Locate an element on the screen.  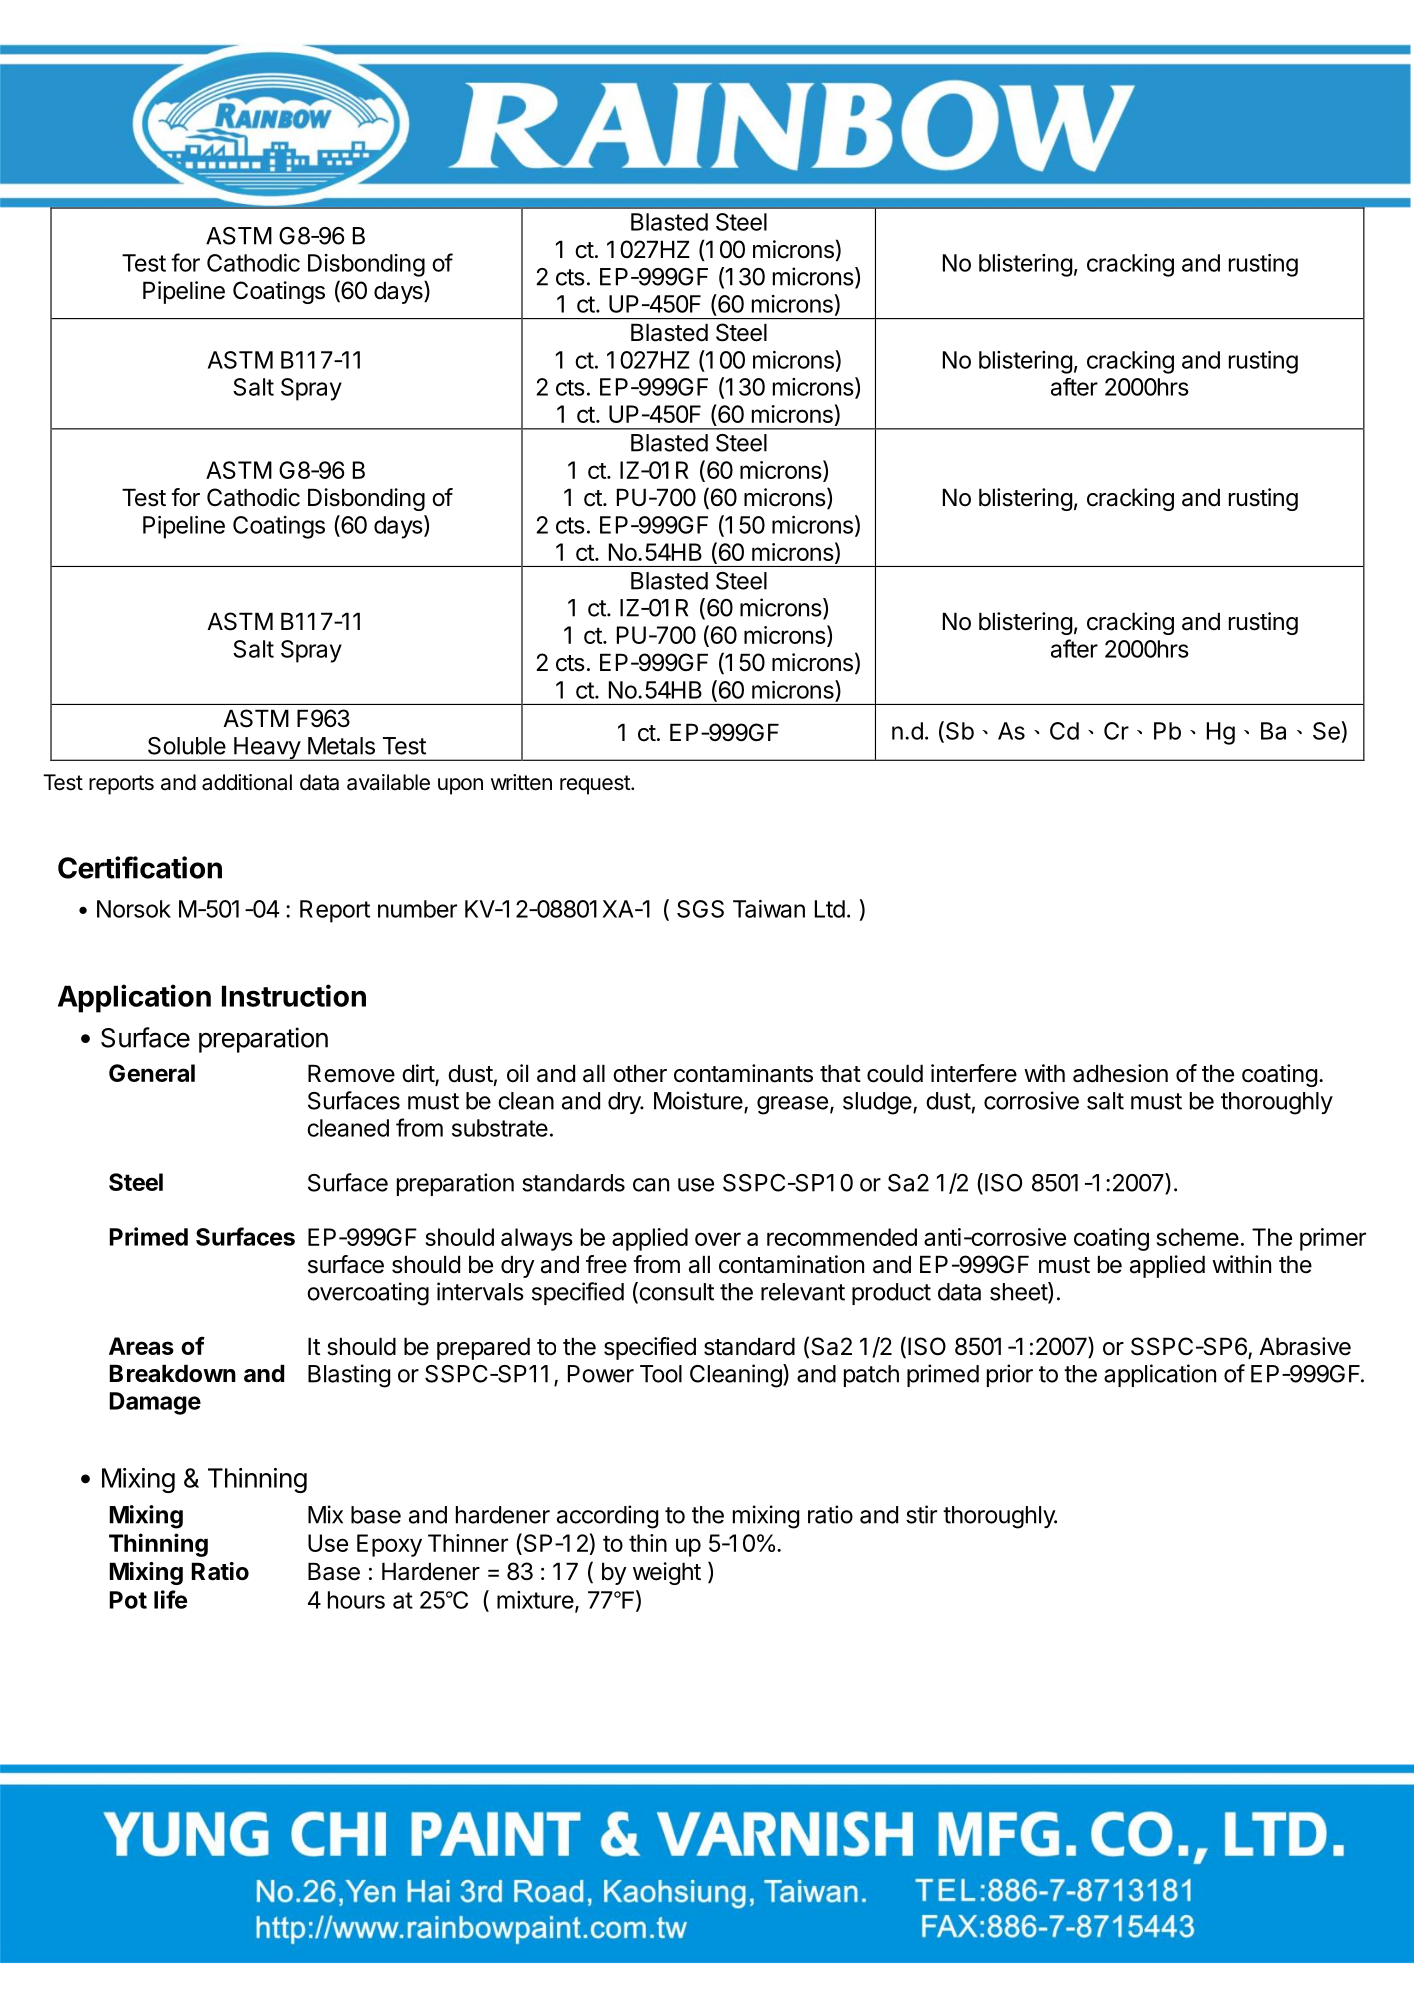
hours is located at coordinates (356, 1600).
